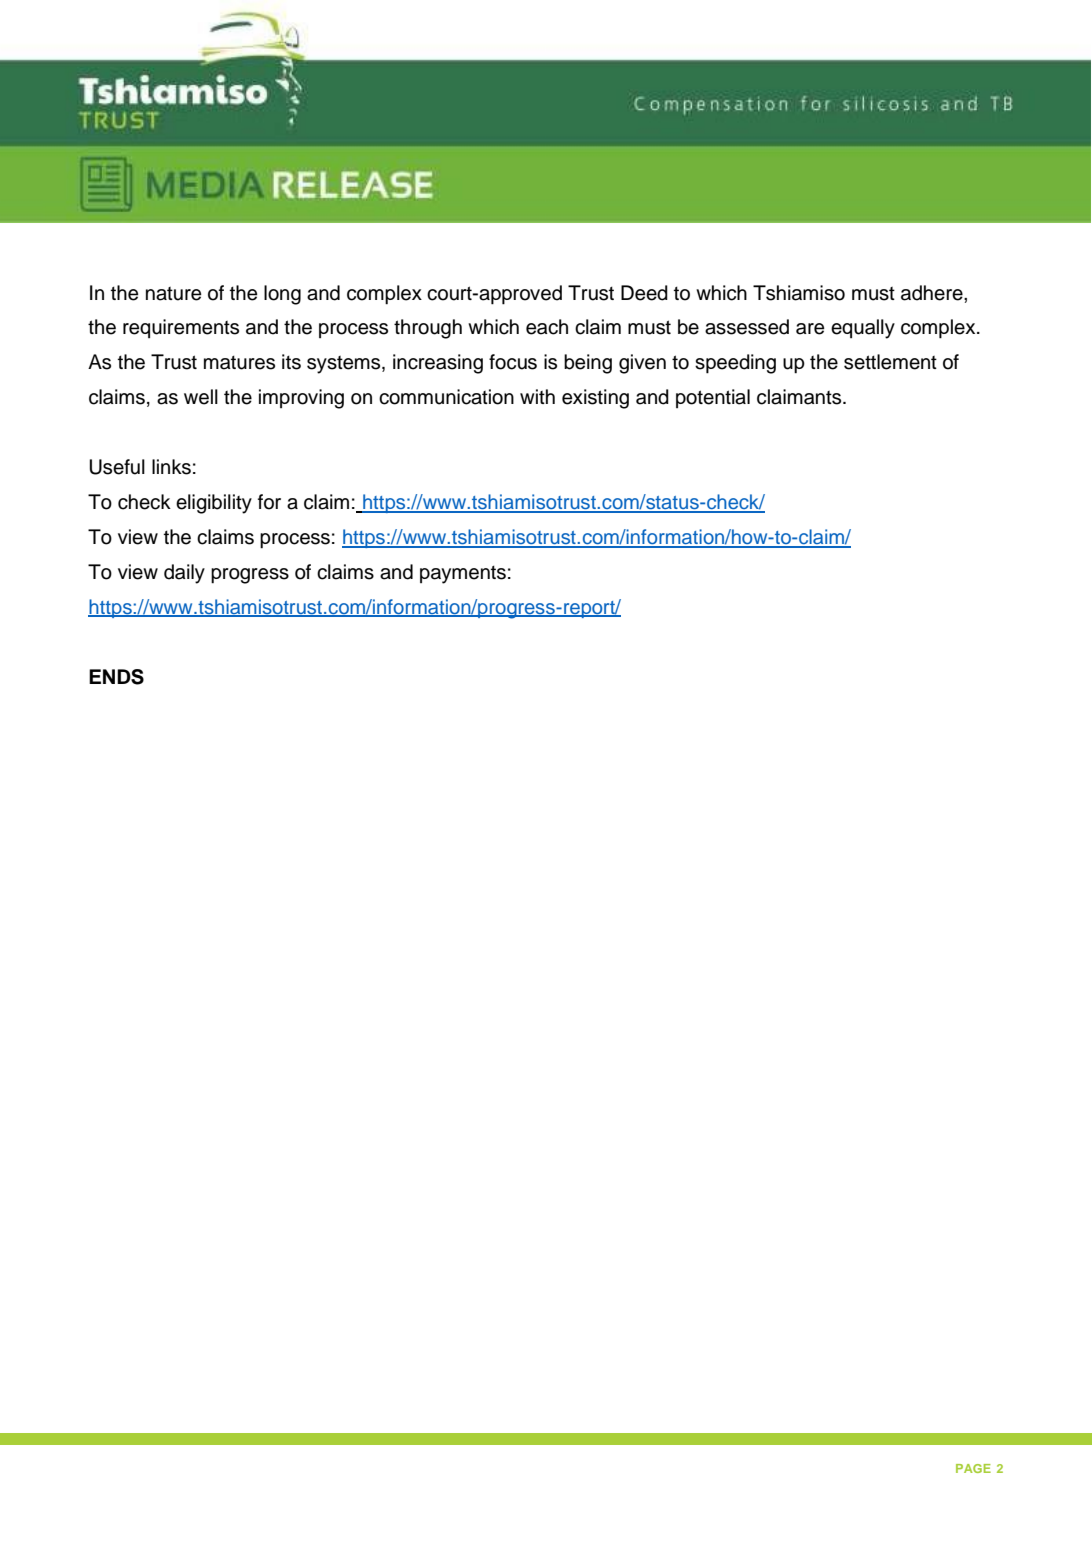 The height and width of the document is (1545, 1092). I want to click on requirements, so click(181, 328).
